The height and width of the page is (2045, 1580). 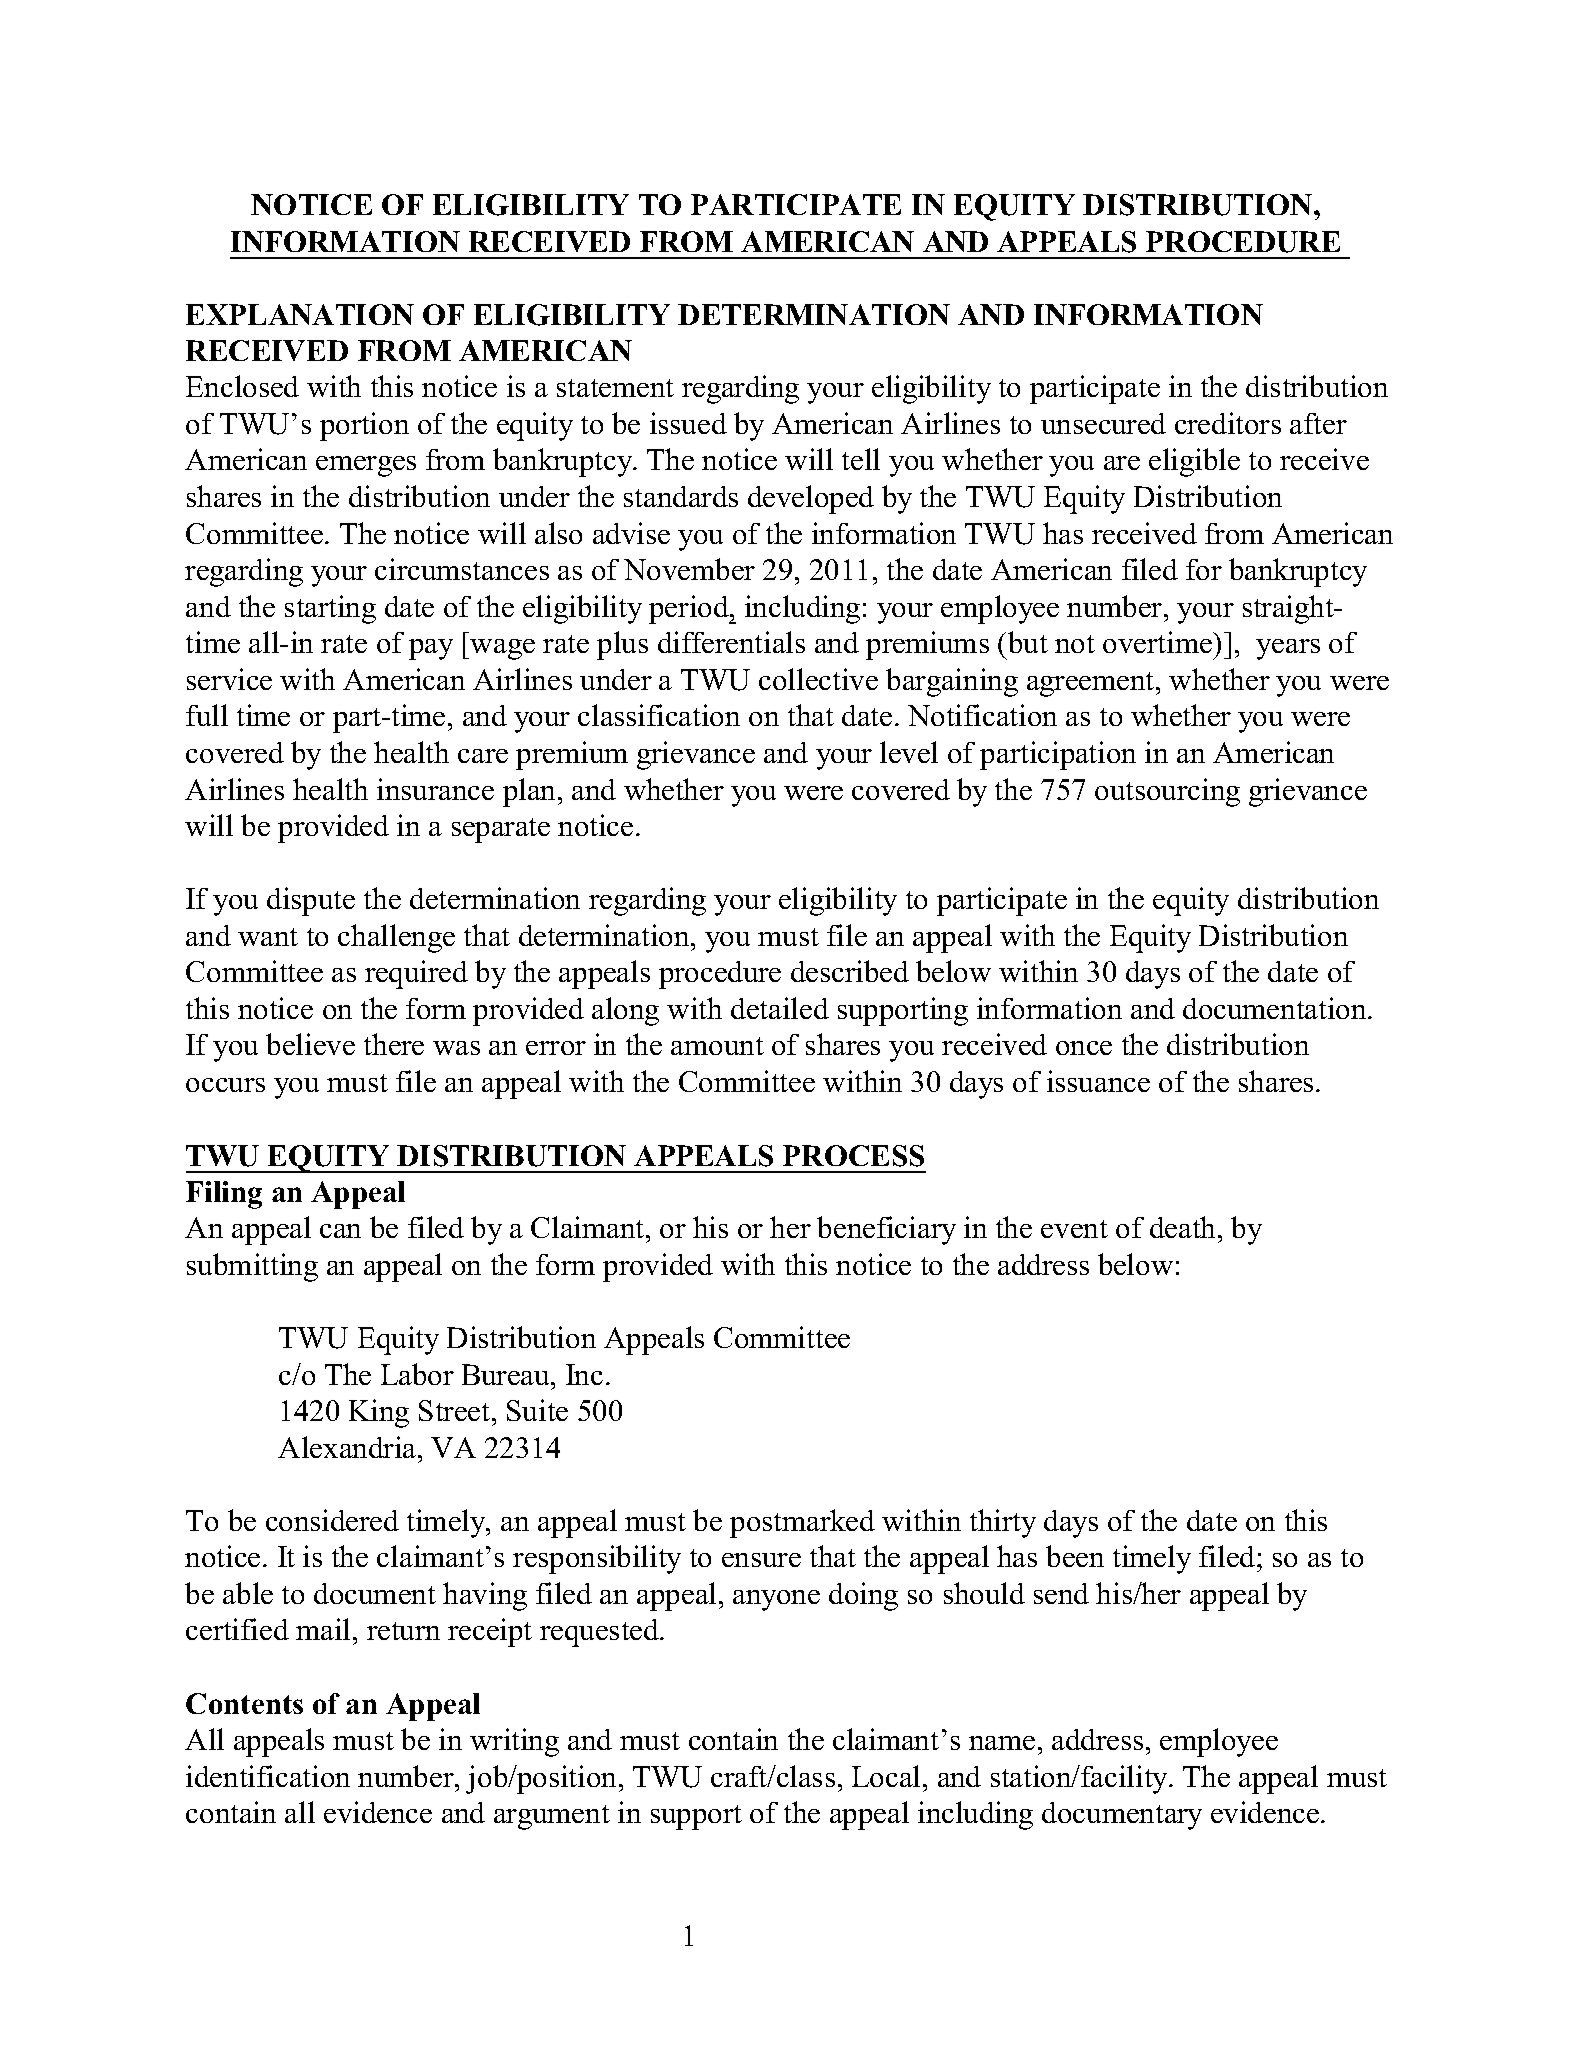 What do you see at coordinates (761, 1560) in the page?
I see `ensure` at bounding box center [761, 1560].
